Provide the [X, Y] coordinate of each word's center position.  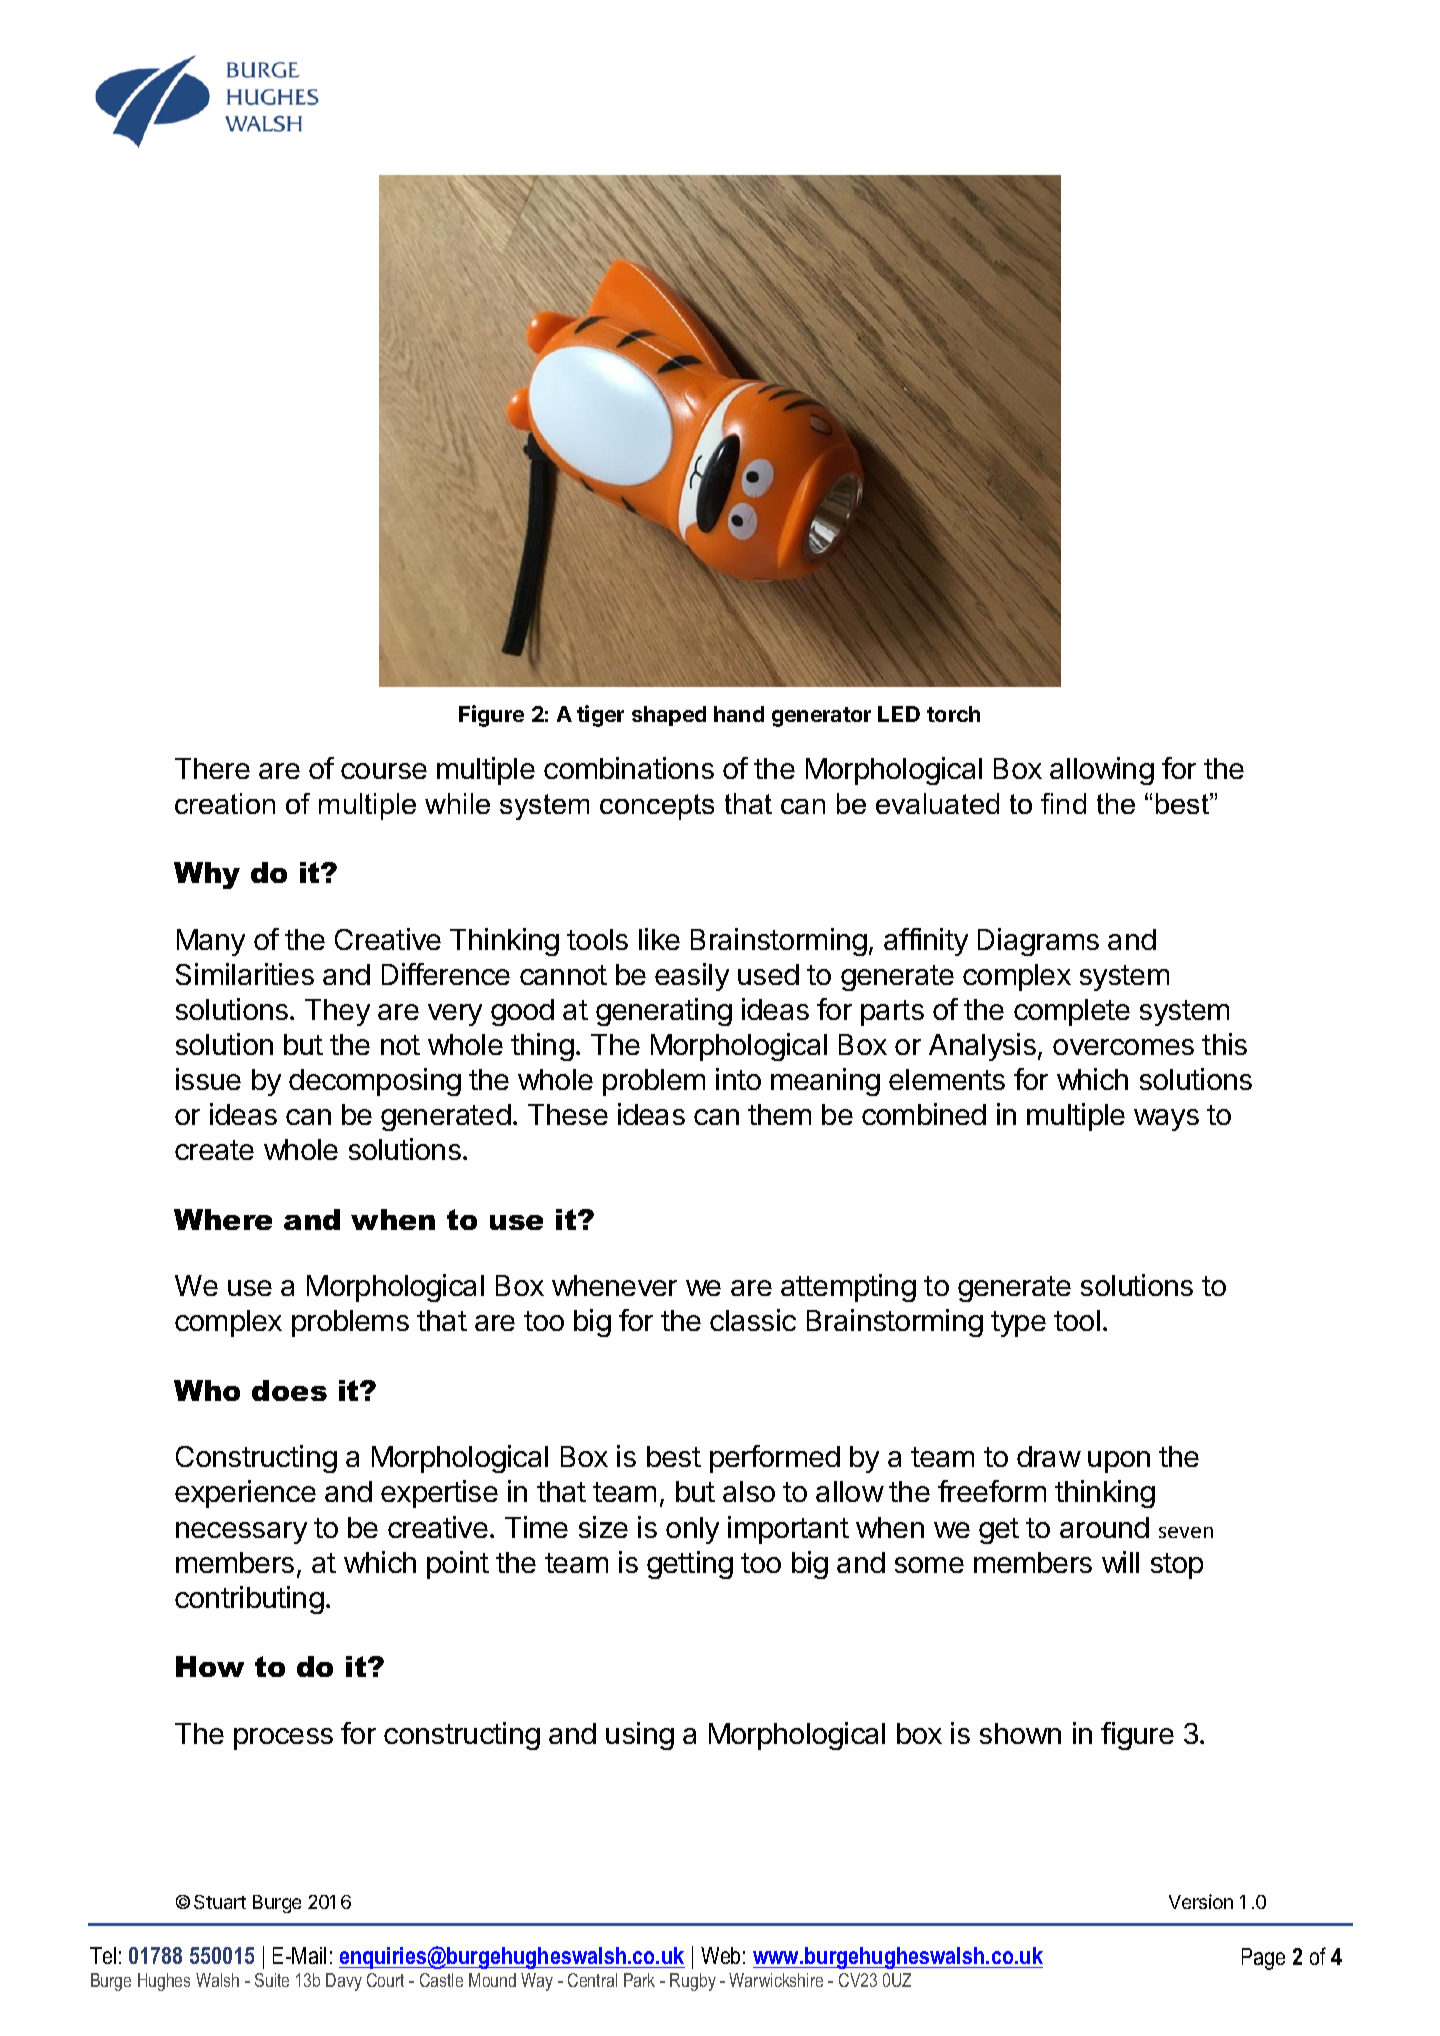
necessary [241, 1533]
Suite [272, 1980]
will [1120, 1562]
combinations [629, 768]
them [779, 1114]
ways [1166, 1120]
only [692, 1530]
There [212, 768]
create [214, 1150]
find [1063, 803]
